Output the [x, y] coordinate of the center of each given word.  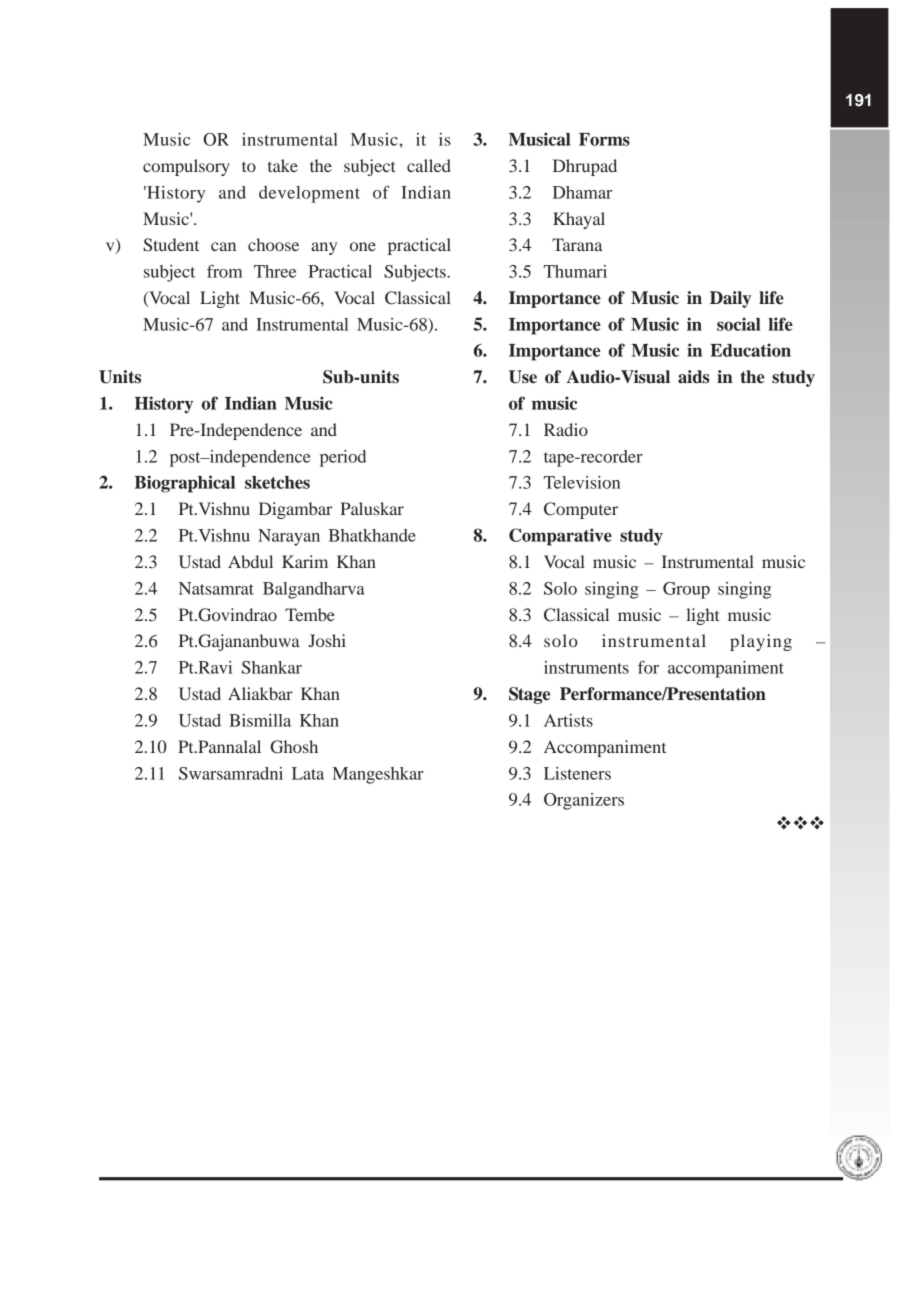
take [283, 165]
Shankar [272, 667]
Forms [604, 139]
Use [523, 377]
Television [582, 482]
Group [686, 590]
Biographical [184, 484]
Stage [529, 695]
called [429, 165]
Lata [308, 773]
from [224, 271]
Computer [581, 510]
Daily [730, 299]
